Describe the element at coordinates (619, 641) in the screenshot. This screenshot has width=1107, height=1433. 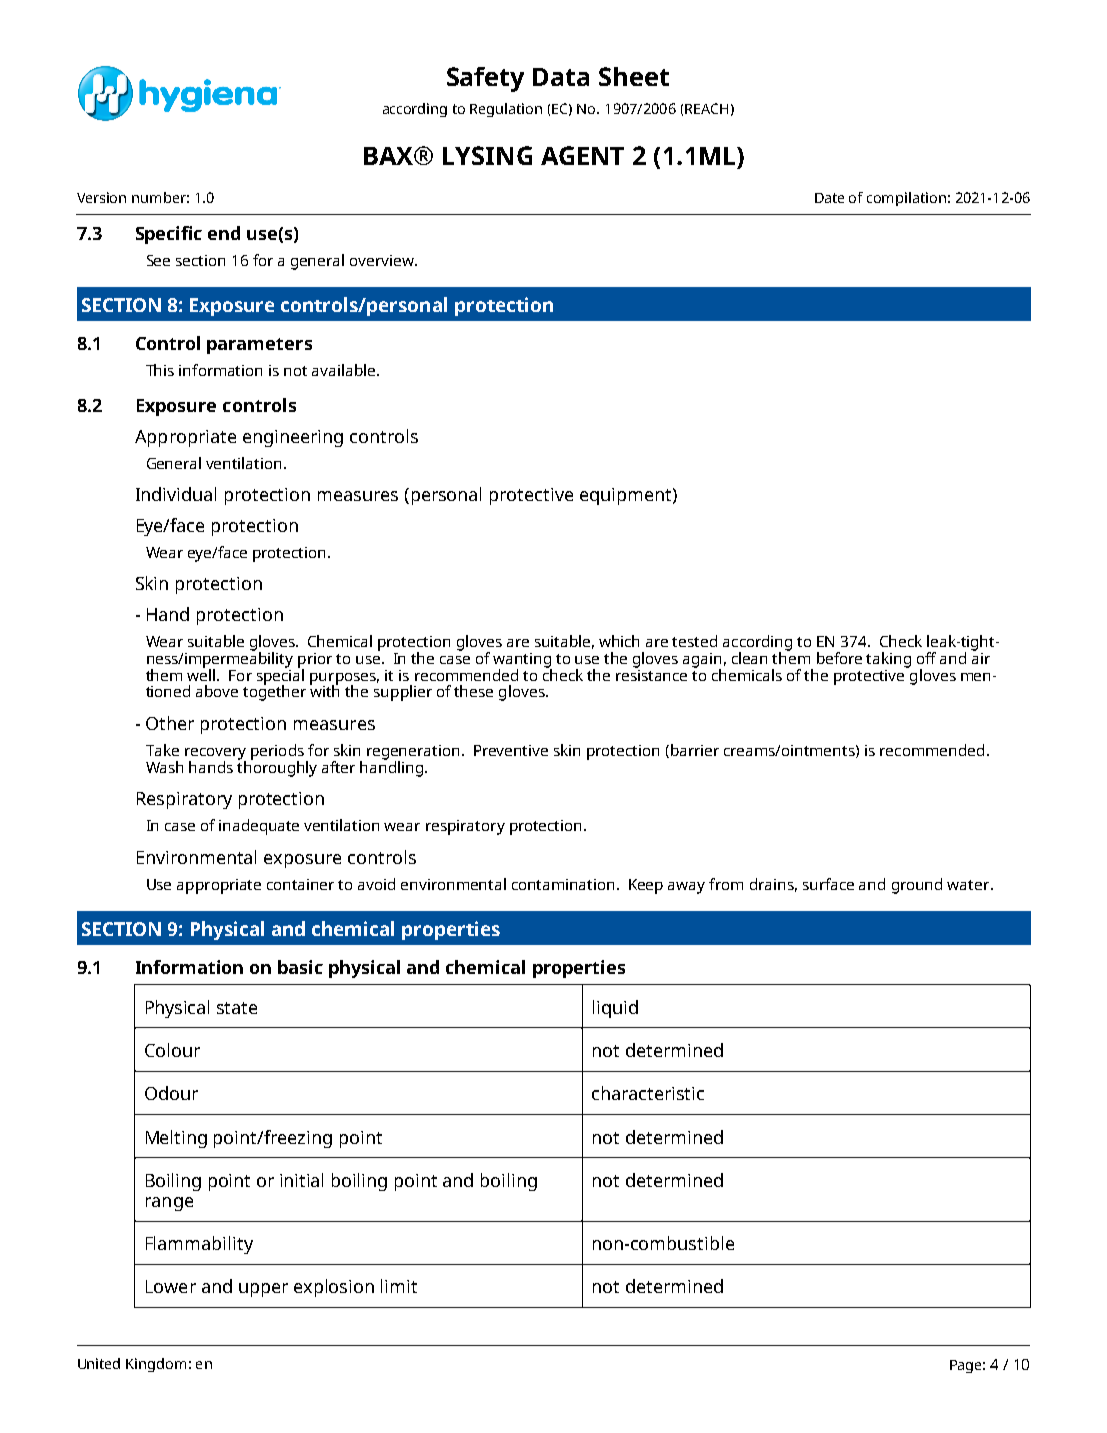
I see `which` at that location.
